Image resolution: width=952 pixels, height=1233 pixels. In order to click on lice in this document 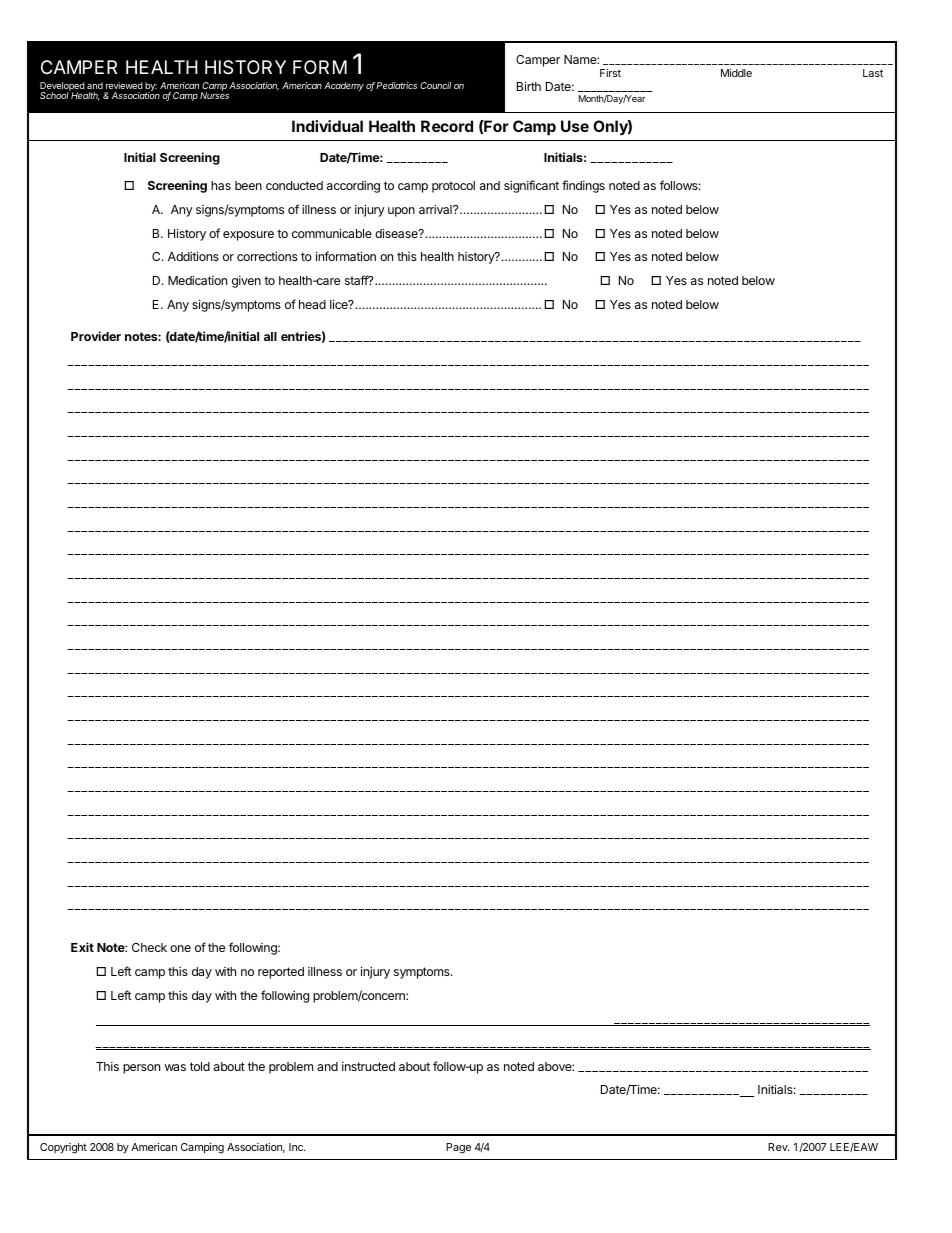, I will do `click(340, 304)`.
